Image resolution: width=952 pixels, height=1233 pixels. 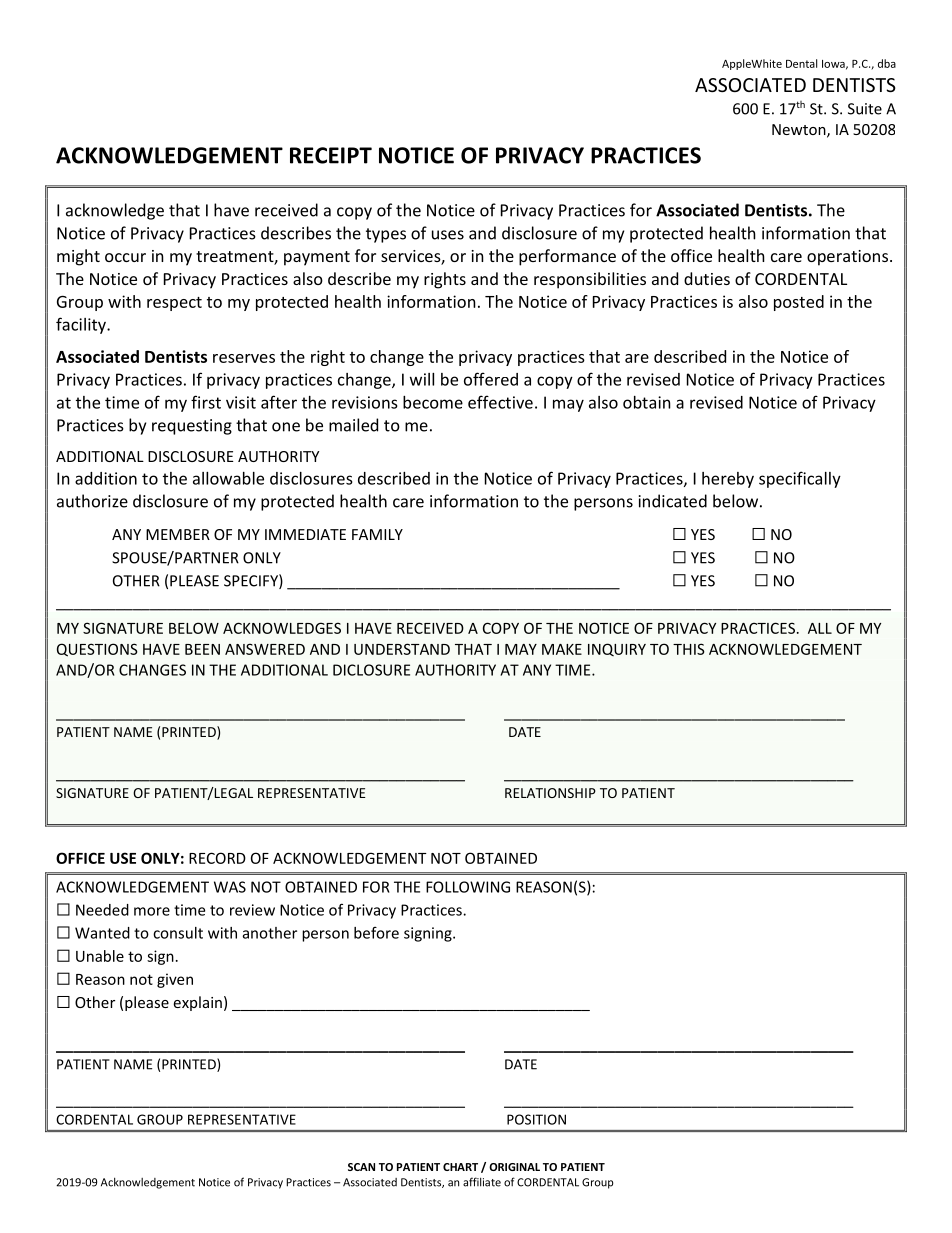 I want to click on THIS, so click(x=689, y=649).
